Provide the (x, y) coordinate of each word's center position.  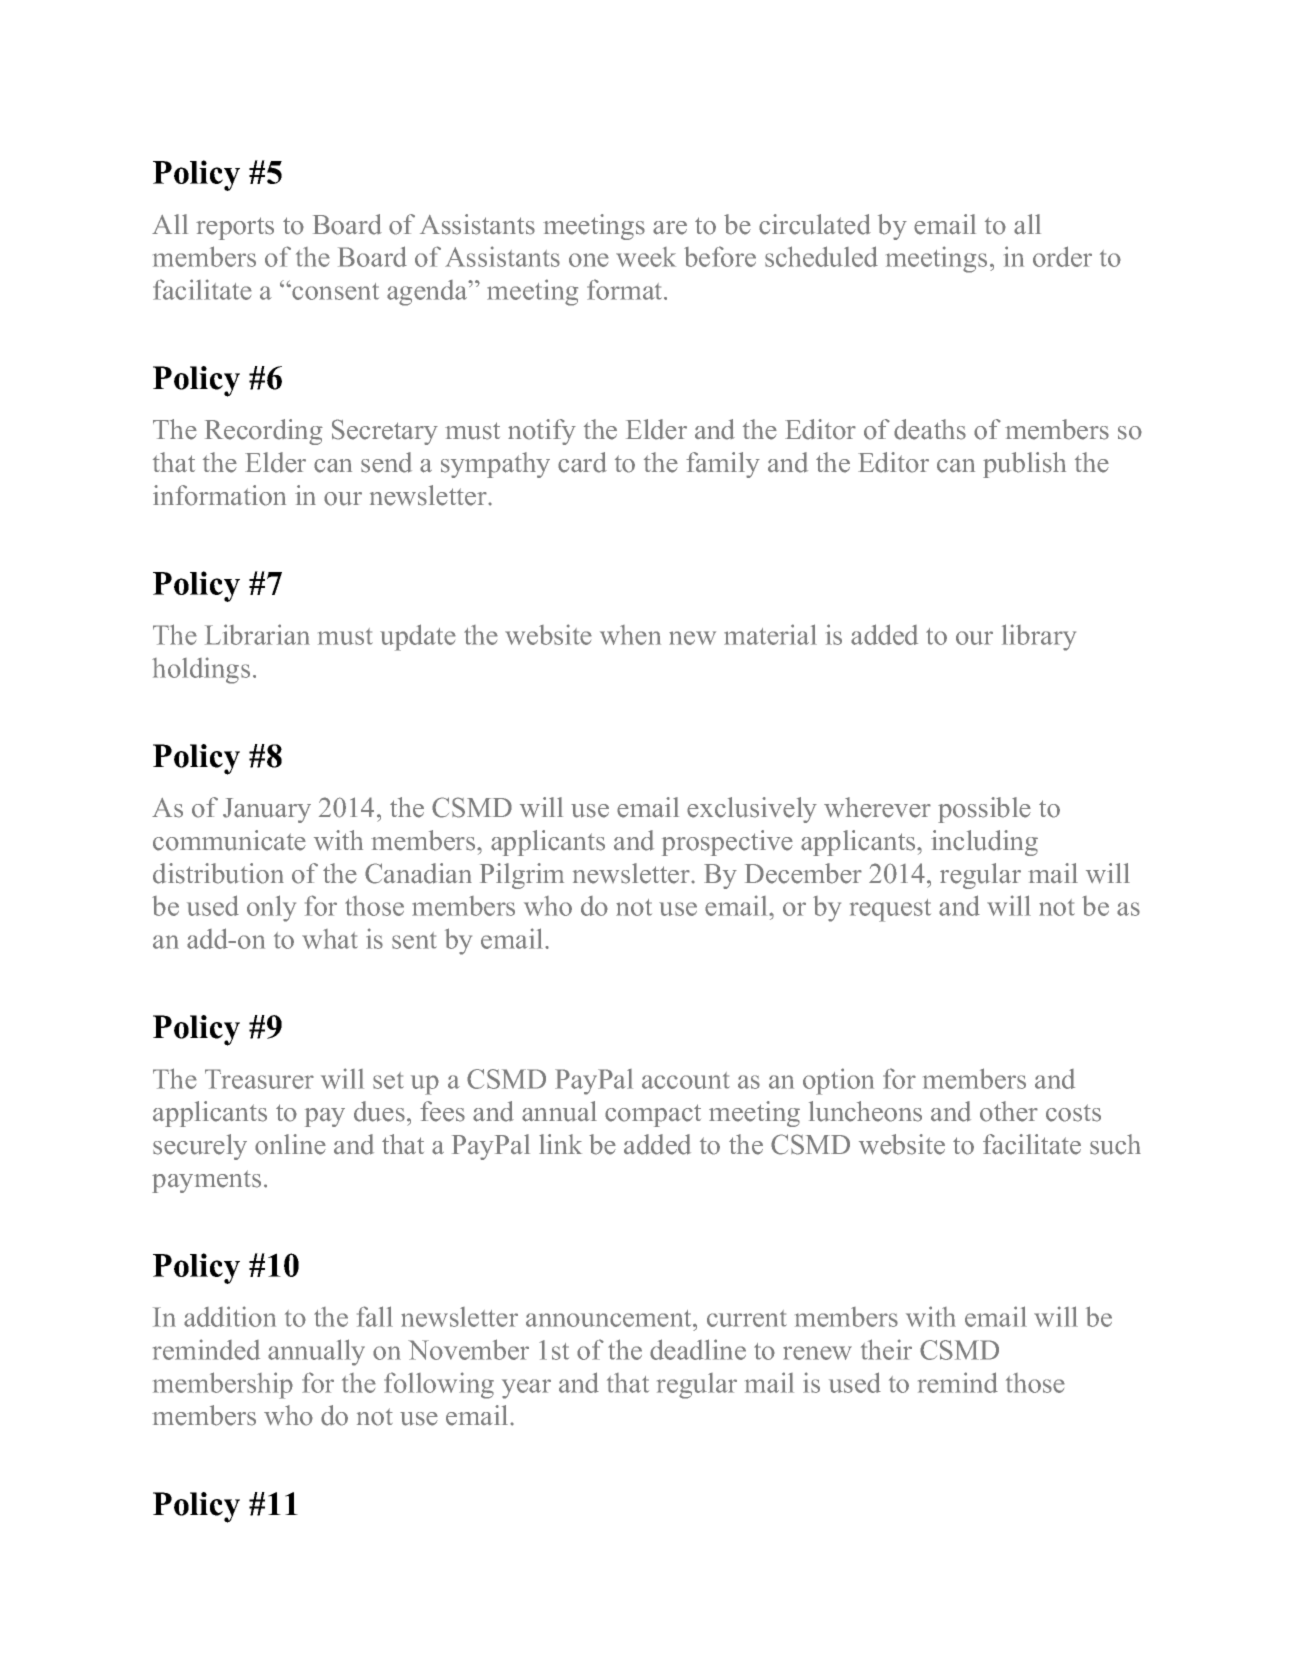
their (886, 1349)
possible (984, 810)
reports (235, 228)
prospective (727, 843)
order (1062, 256)
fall (375, 1316)
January (267, 810)
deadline (698, 1349)
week (646, 257)
